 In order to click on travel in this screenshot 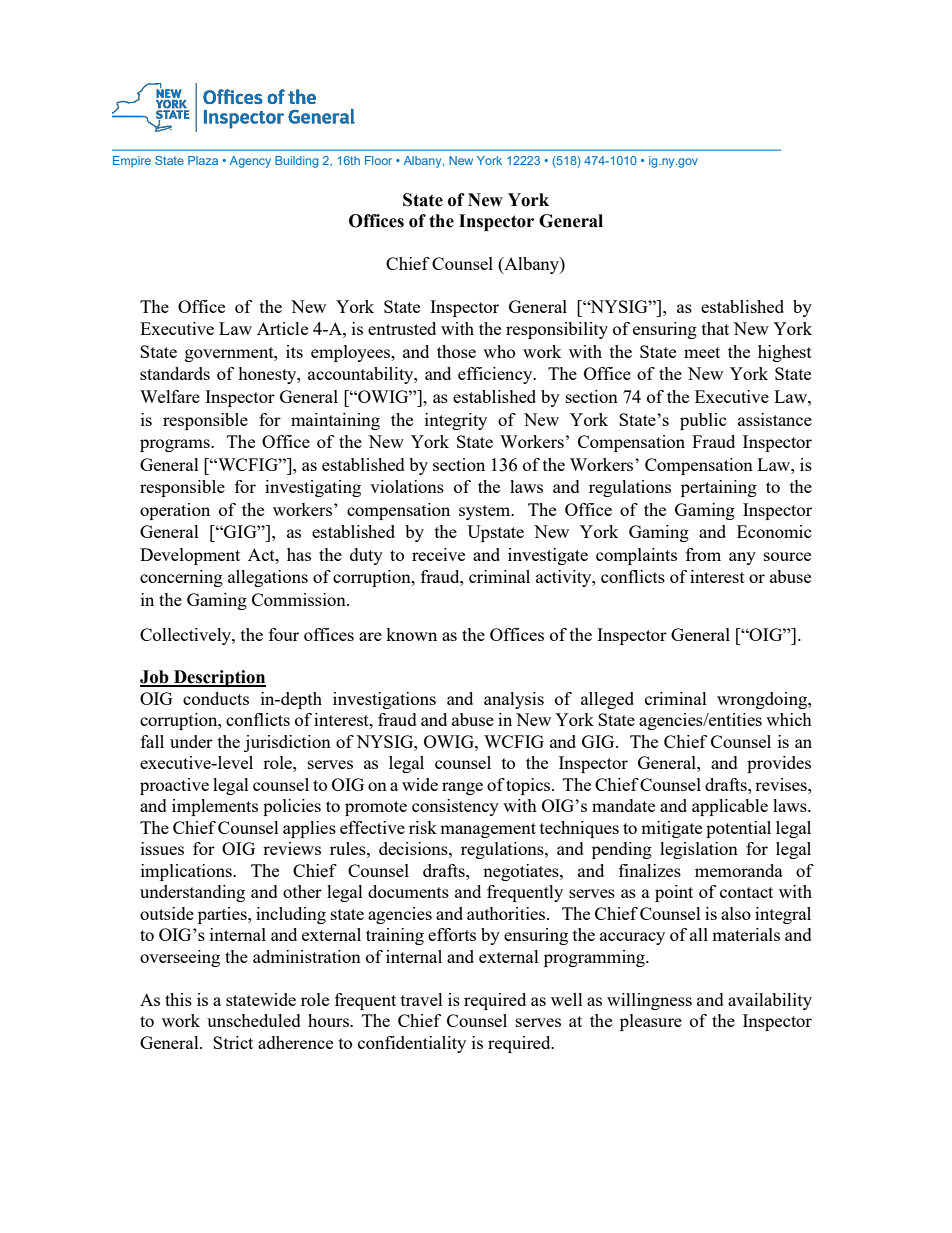, I will do `click(422, 999)`.
